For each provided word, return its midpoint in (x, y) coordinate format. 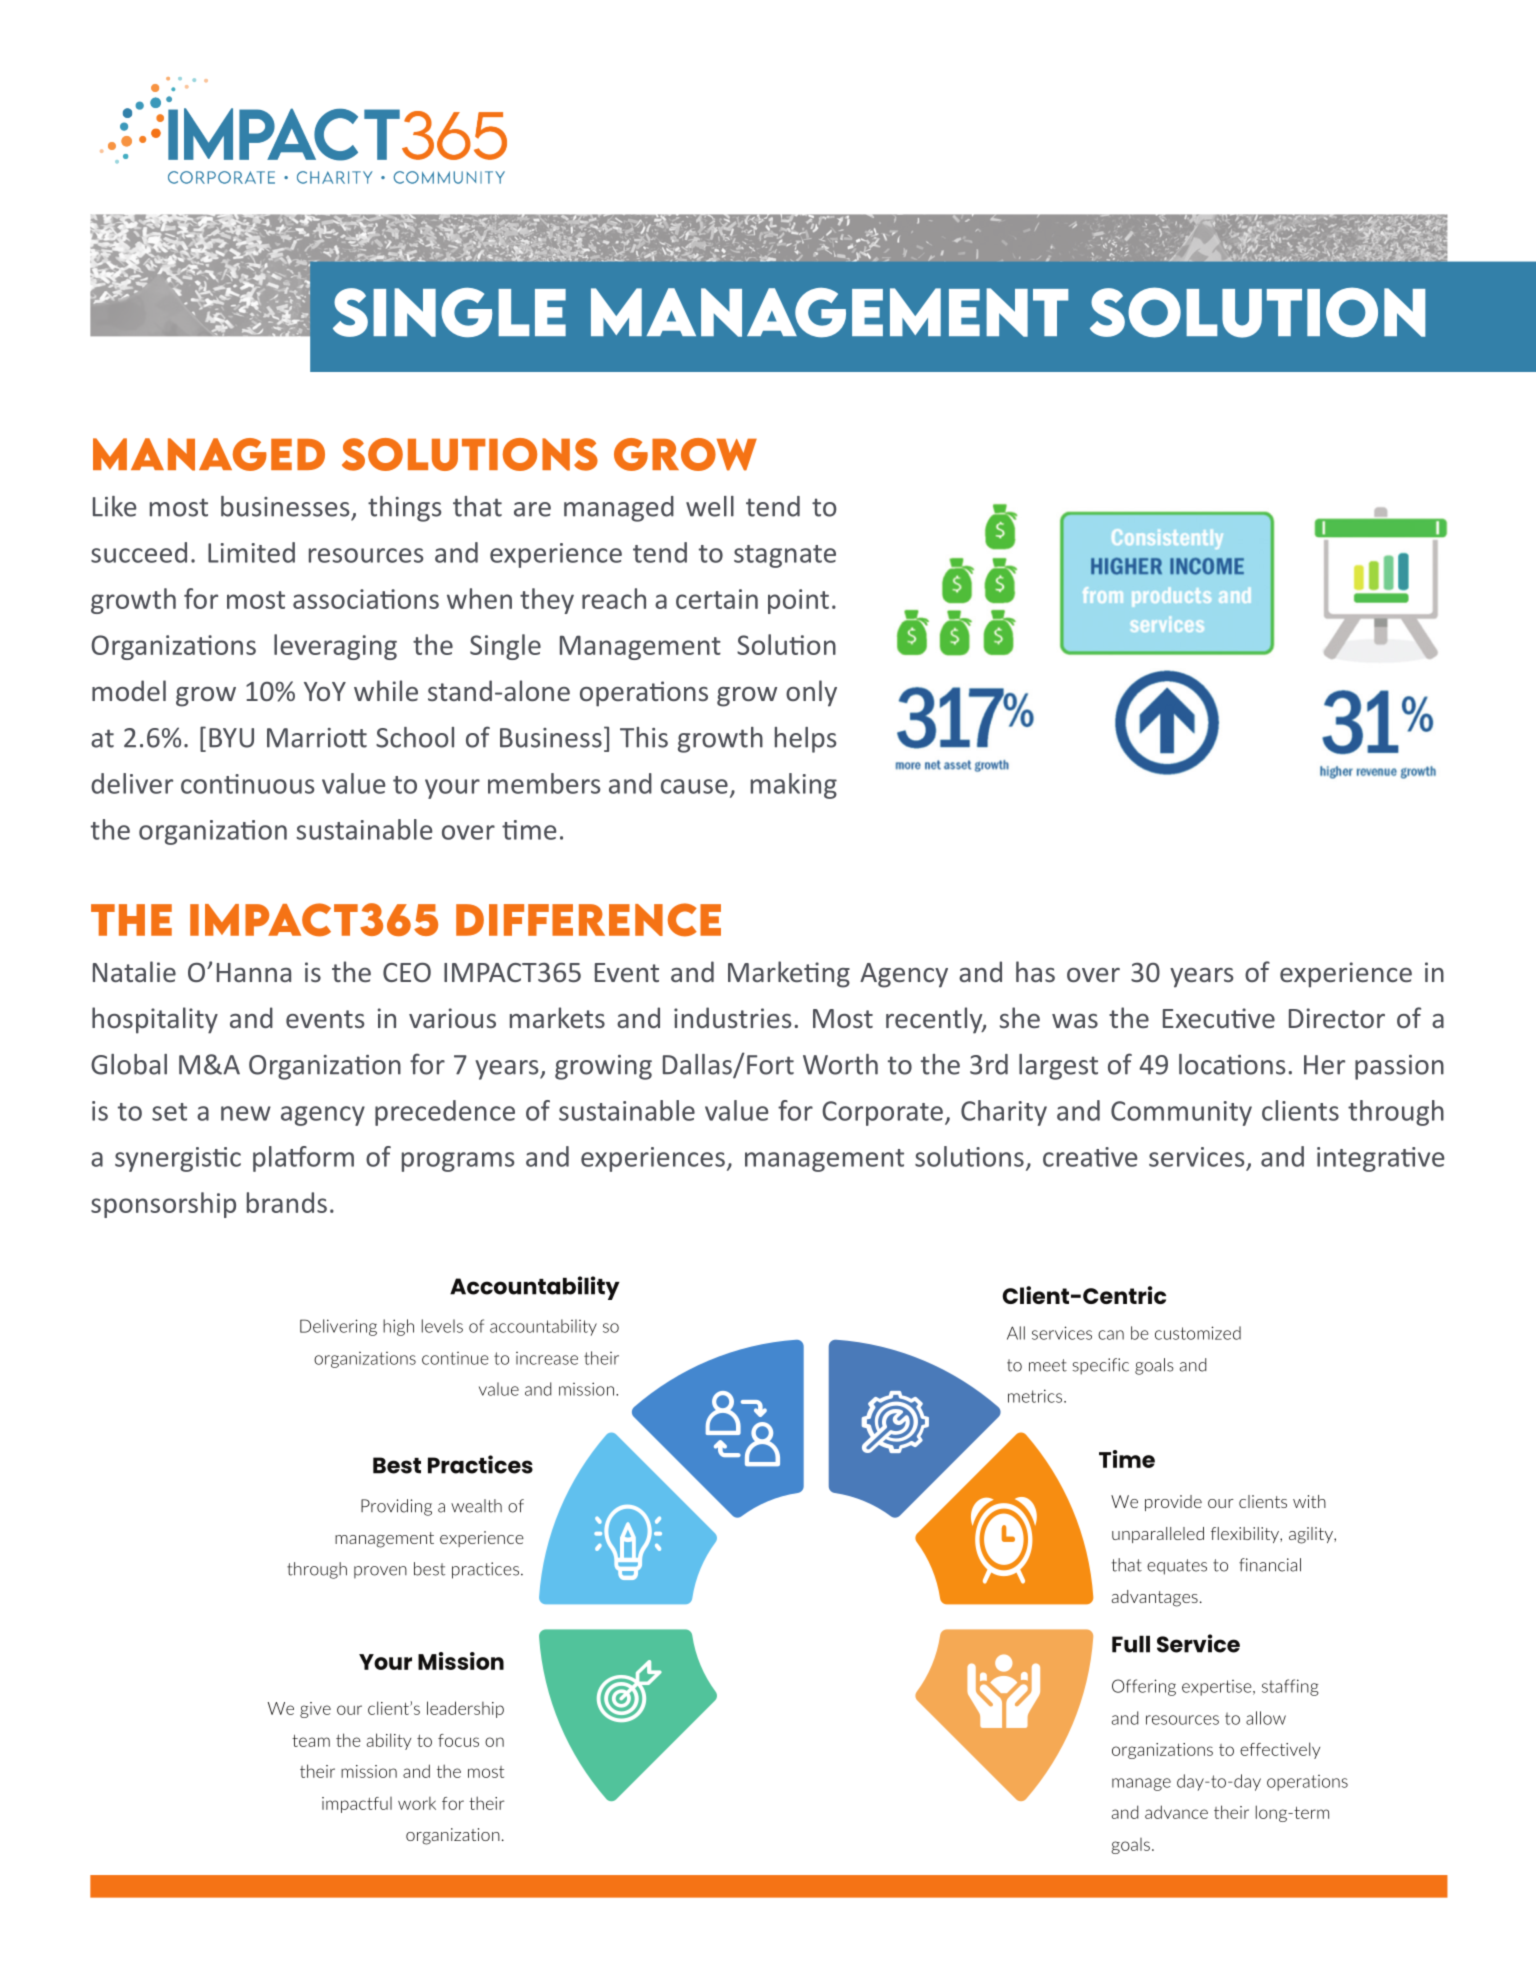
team (311, 1740)
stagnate (785, 556)
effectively (1280, 1750)
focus (458, 1740)
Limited (251, 552)
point (798, 601)
